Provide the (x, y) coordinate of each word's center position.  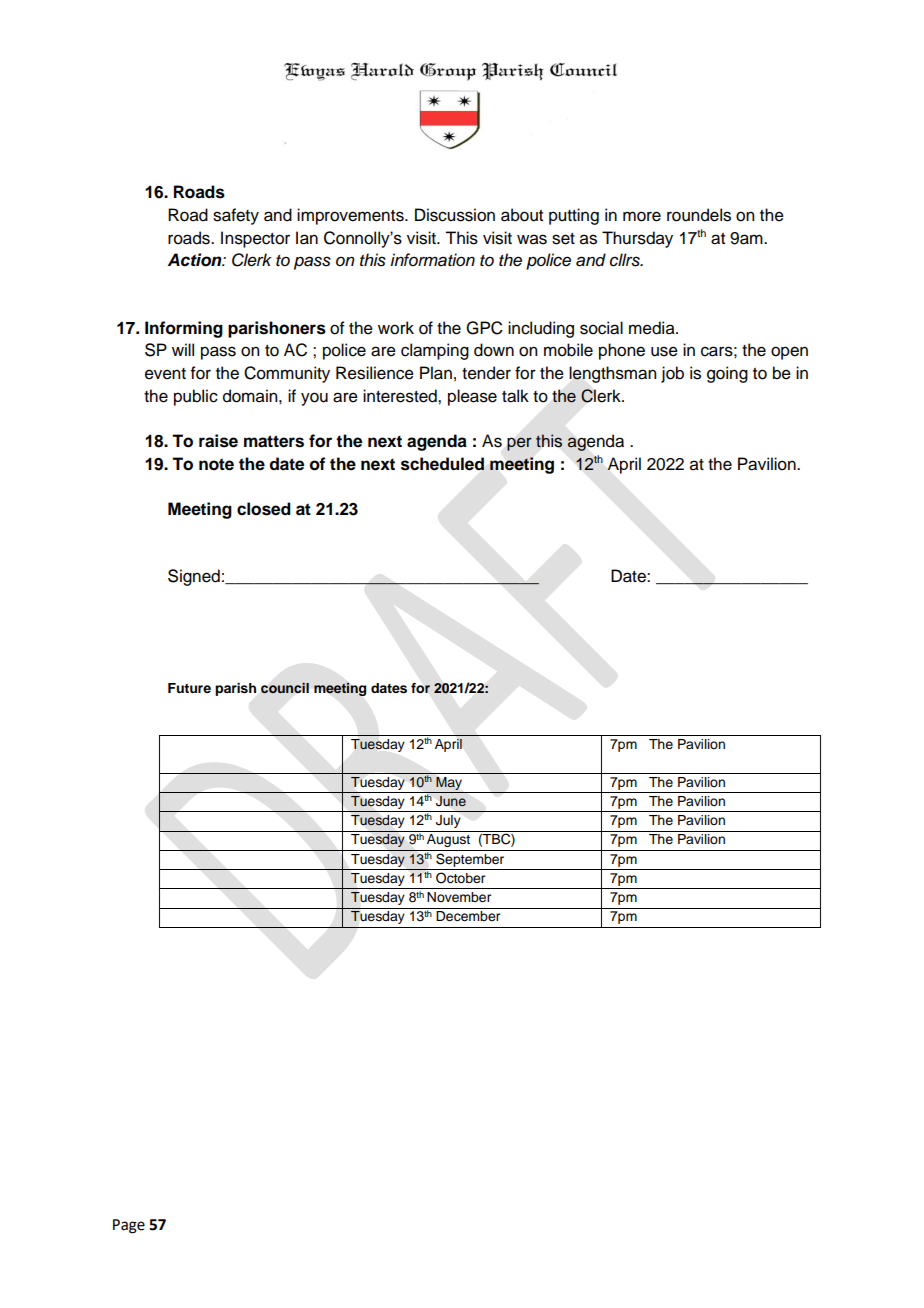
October (460, 878)
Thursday (637, 239)
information (432, 260)
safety (236, 216)
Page (129, 1226)
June (451, 801)
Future (189, 688)
